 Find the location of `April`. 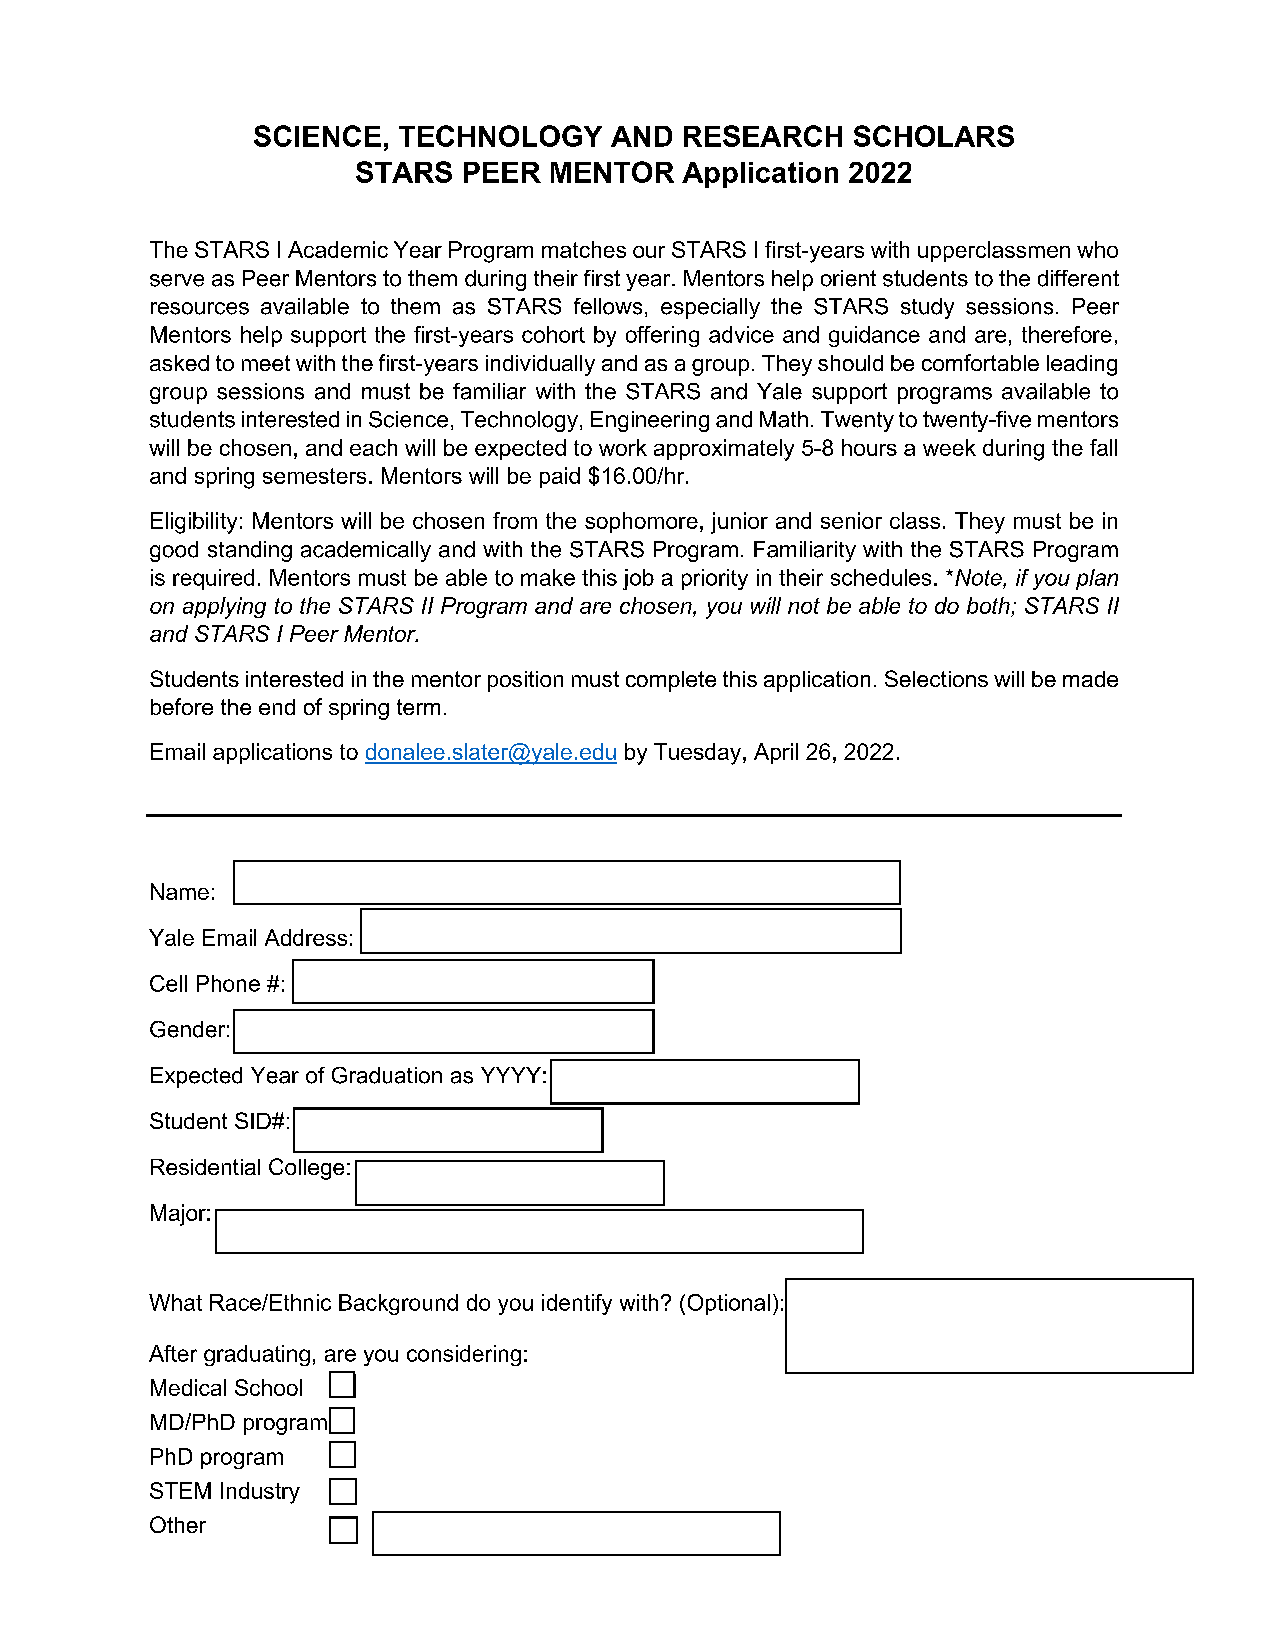

April is located at coordinates (776, 753).
